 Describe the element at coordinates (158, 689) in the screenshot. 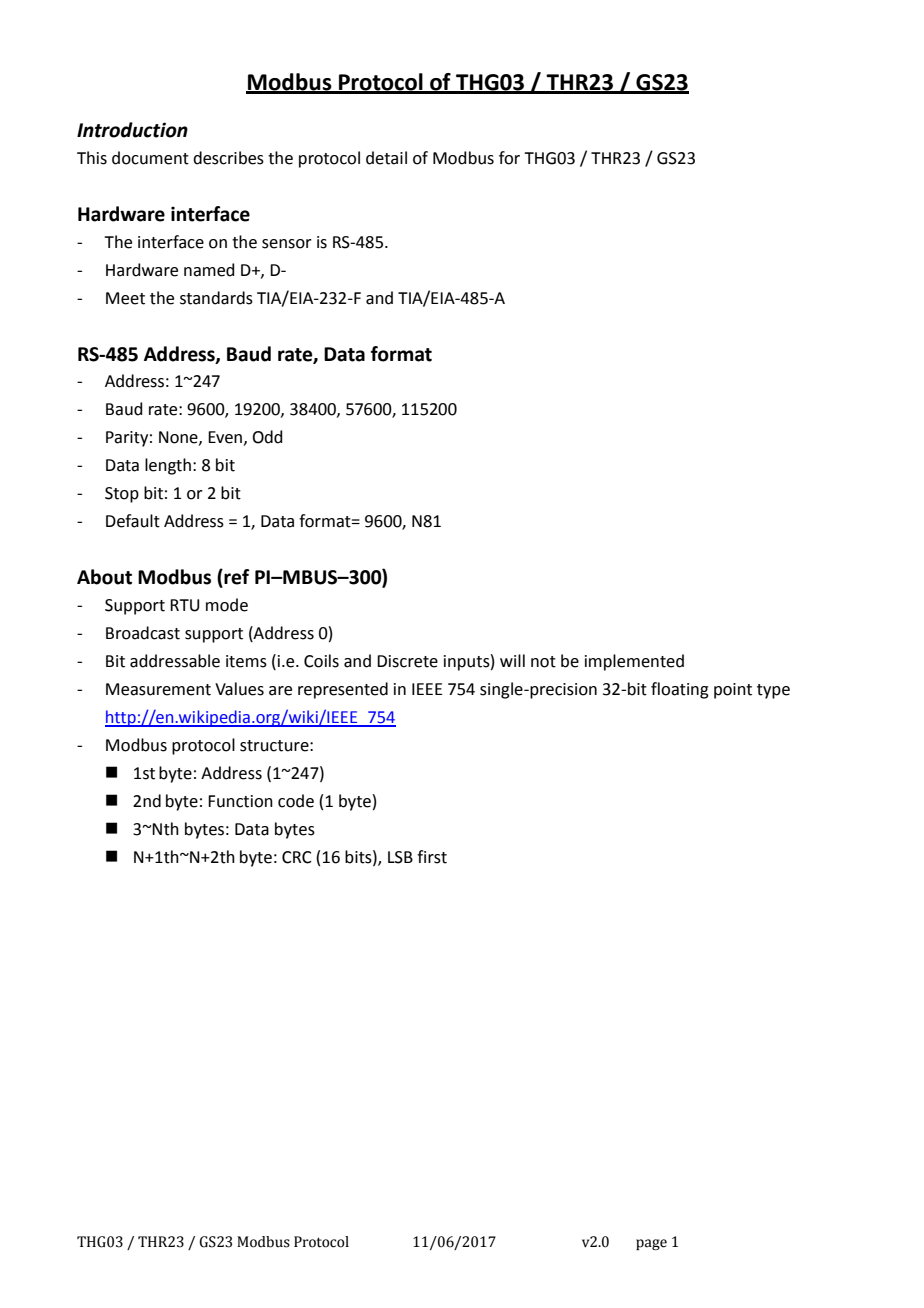

I see `Measurement` at that location.
